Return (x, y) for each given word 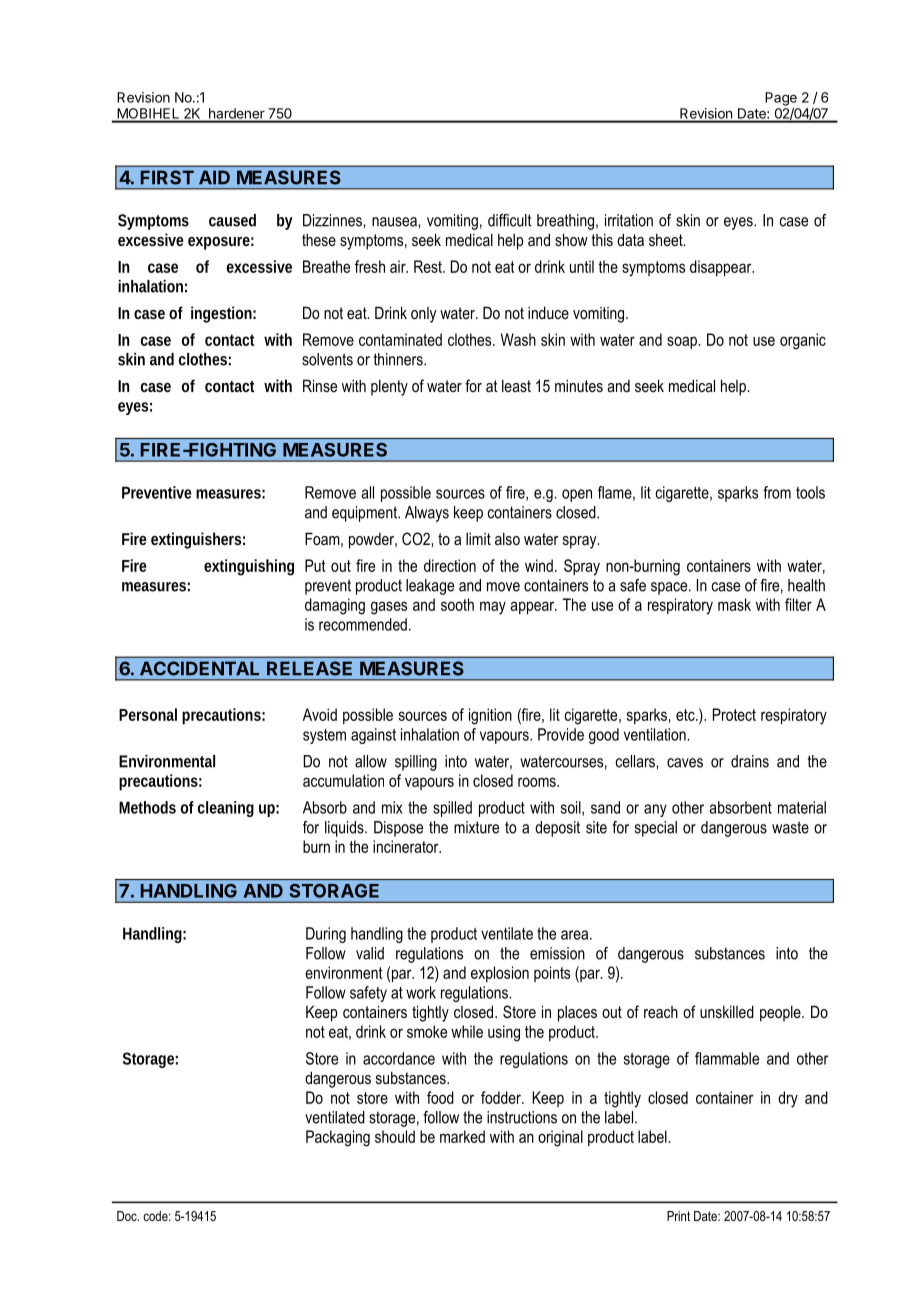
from (777, 492)
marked (462, 1136)
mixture (476, 827)
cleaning (226, 809)
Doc (128, 1216)
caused (232, 220)
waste (790, 827)
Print (678, 1216)
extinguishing (249, 567)
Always (427, 514)
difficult (510, 220)
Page (781, 99)
